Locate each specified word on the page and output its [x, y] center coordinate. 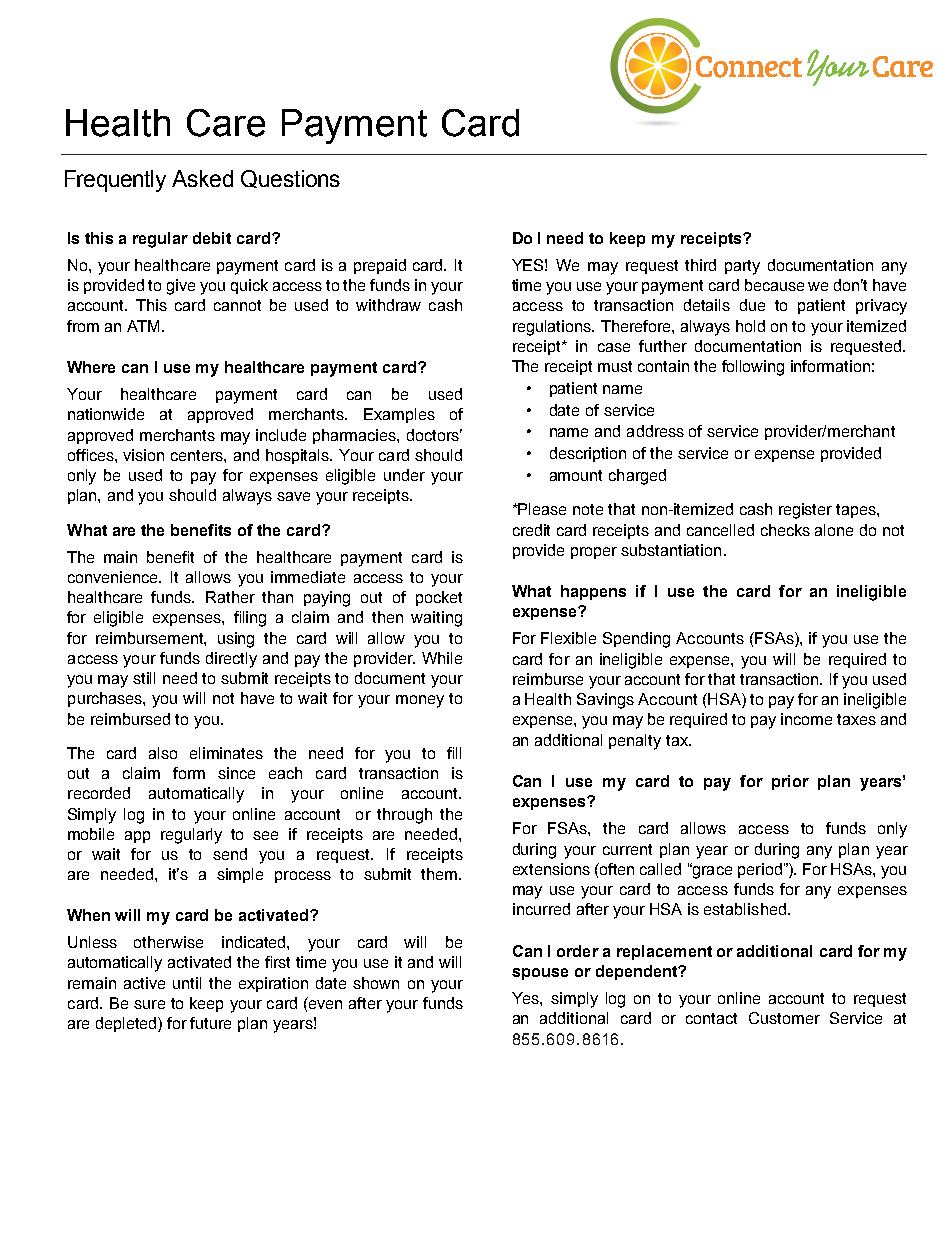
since [236, 773]
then [387, 617]
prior [790, 782]
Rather [230, 597]
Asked [202, 178]
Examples [399, 415]
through [404, 816]
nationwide [106, 414]
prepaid [380, 266]
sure [149, 1004]
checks [785, 530]
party [742, 267]
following [753, 368]
